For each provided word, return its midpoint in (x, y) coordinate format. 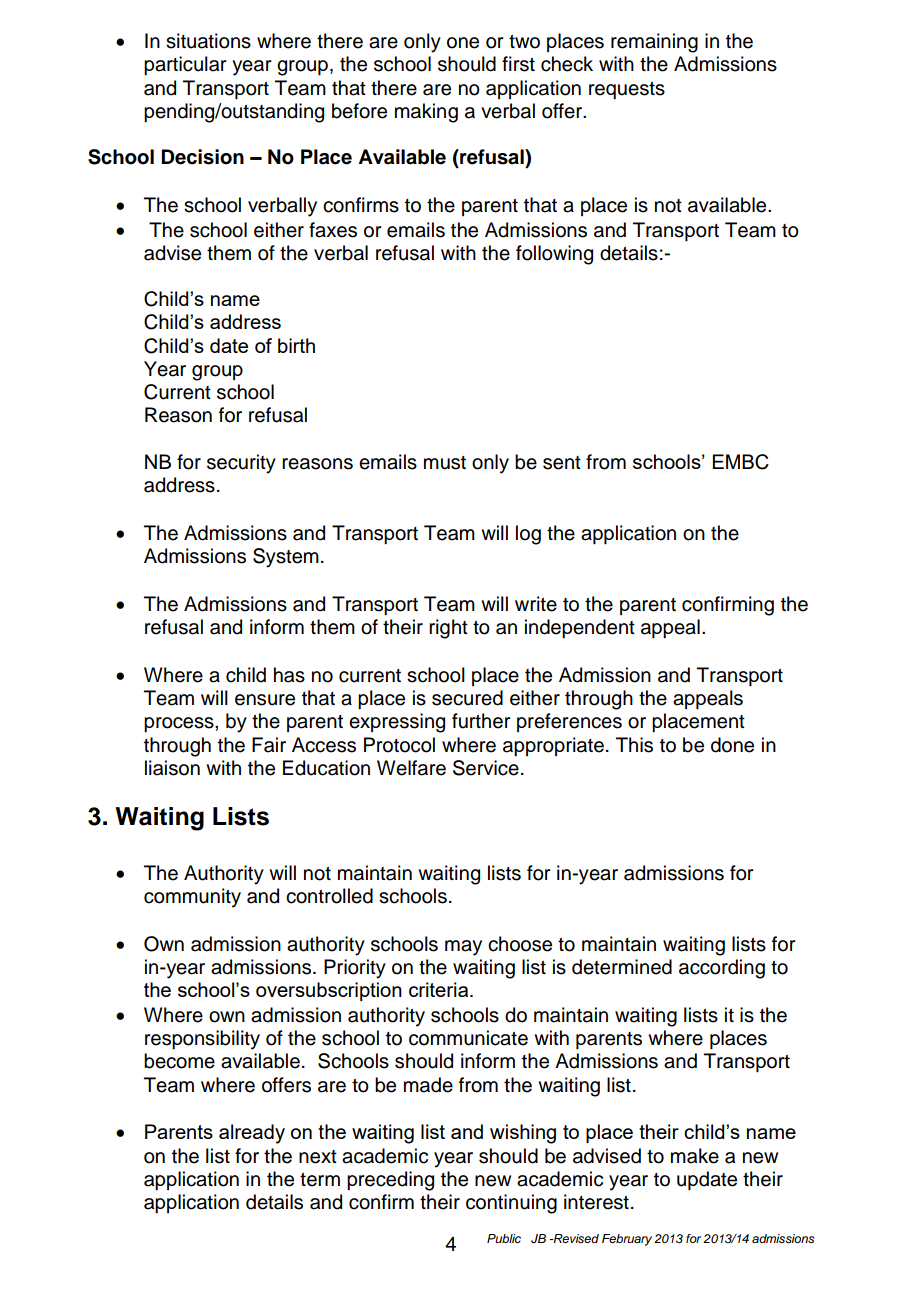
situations (208, 41)
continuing (511, 1204)
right (448, 629)
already (252, 1134)
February (627, 1240)
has (289, 675)
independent (580, 628)
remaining (654, 43)
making (426, 113)
